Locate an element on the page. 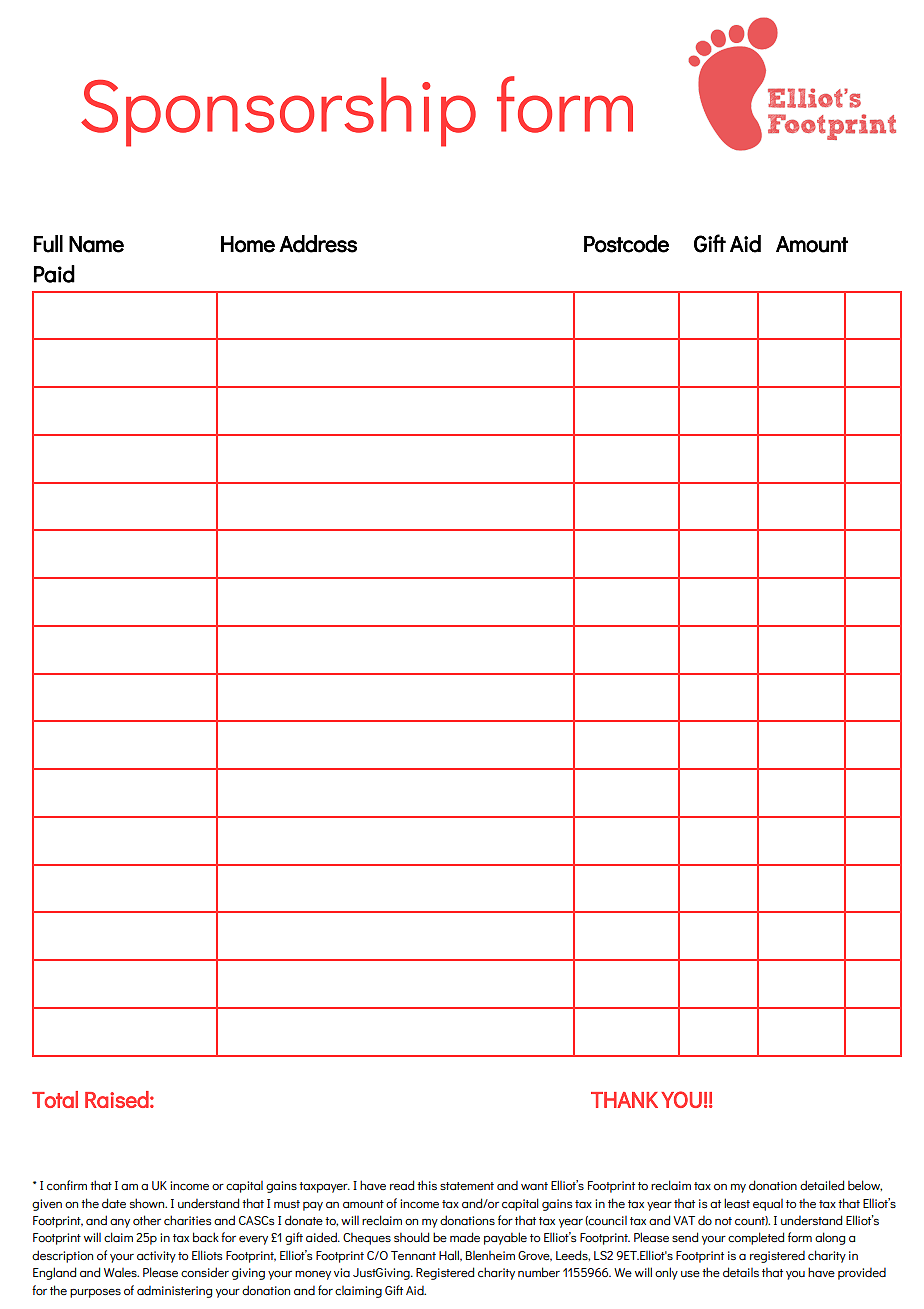 The image size is (924, 1309). Total is located at coordinates (55, 1099).
